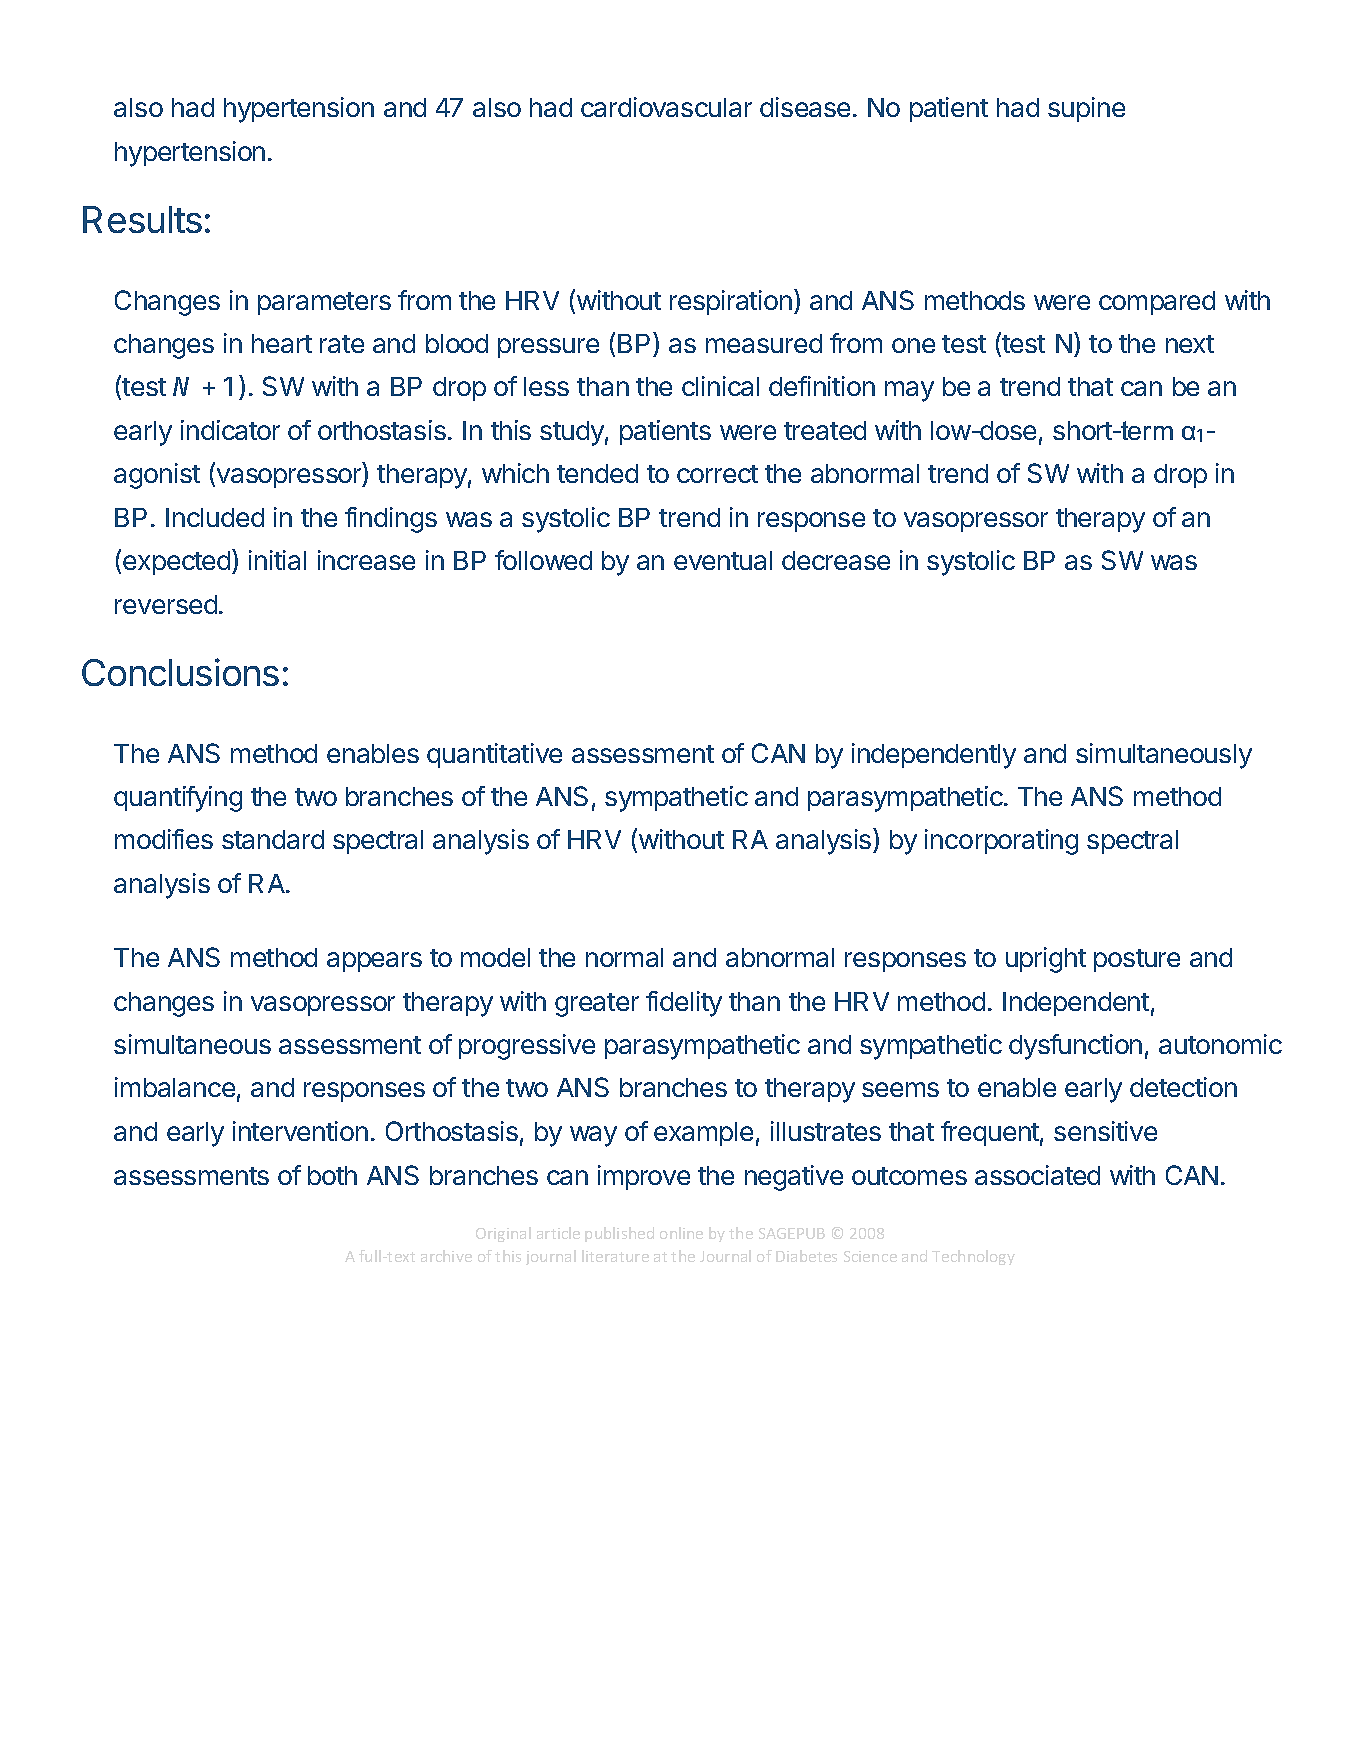  I want to click on intervention, so click(300, 1131).
